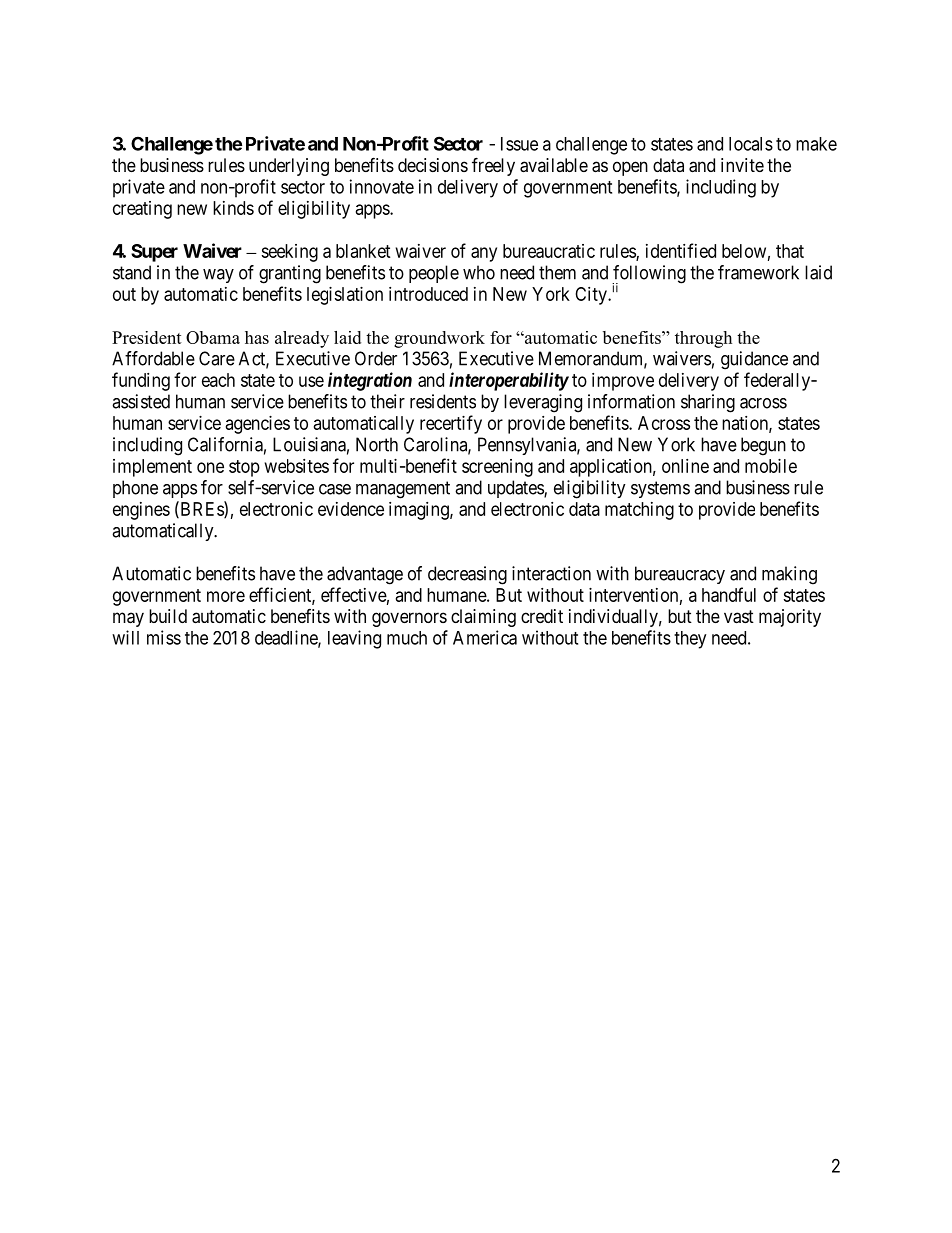 Image resolution: width=952 pixels, height=1233 pixels. What do you see at coordinates (218, 380) in the screenshot?
I see `each` at bounding box center [218, 380].
